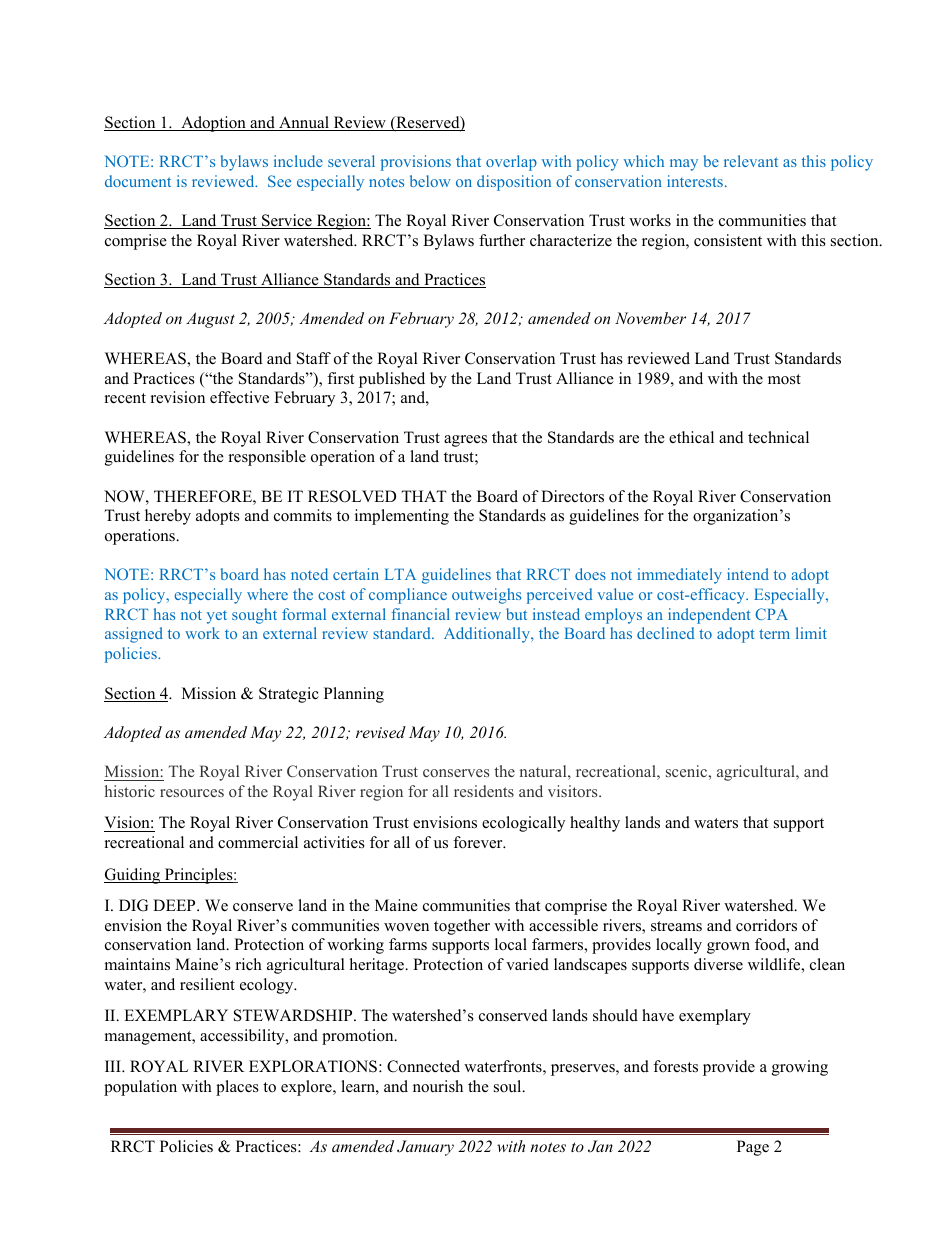 The height and width of the screenshot is (1233, 952). What do you see at coordinates (465, 441) in the screenshot?
I see `agrees` at bounding box center [465, 441].
